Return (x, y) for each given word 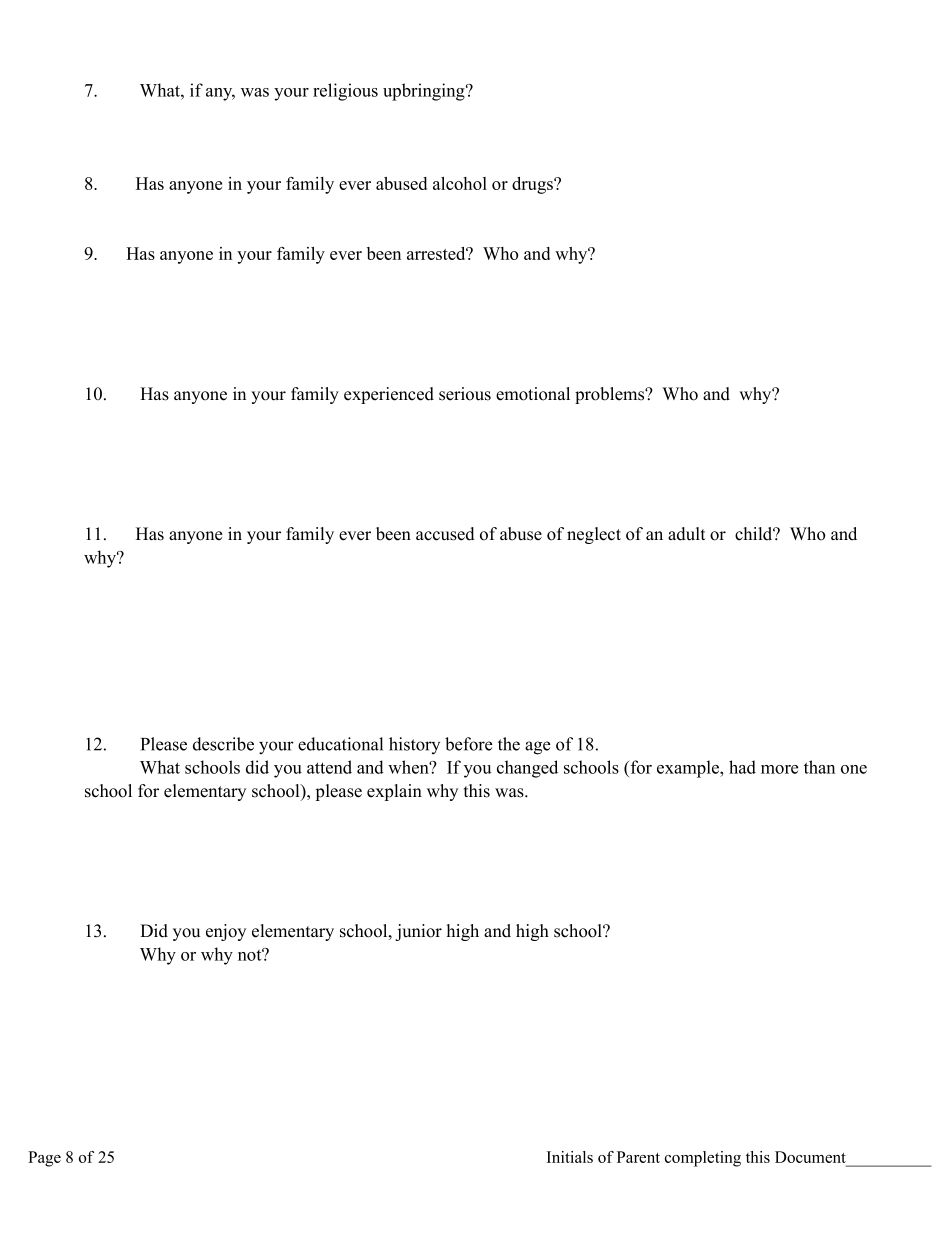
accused (445, 534)
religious (345, 92)
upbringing (425, 92)
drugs (533, 185)
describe (223, 744)
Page (44, 1159)
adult (687, 534)
